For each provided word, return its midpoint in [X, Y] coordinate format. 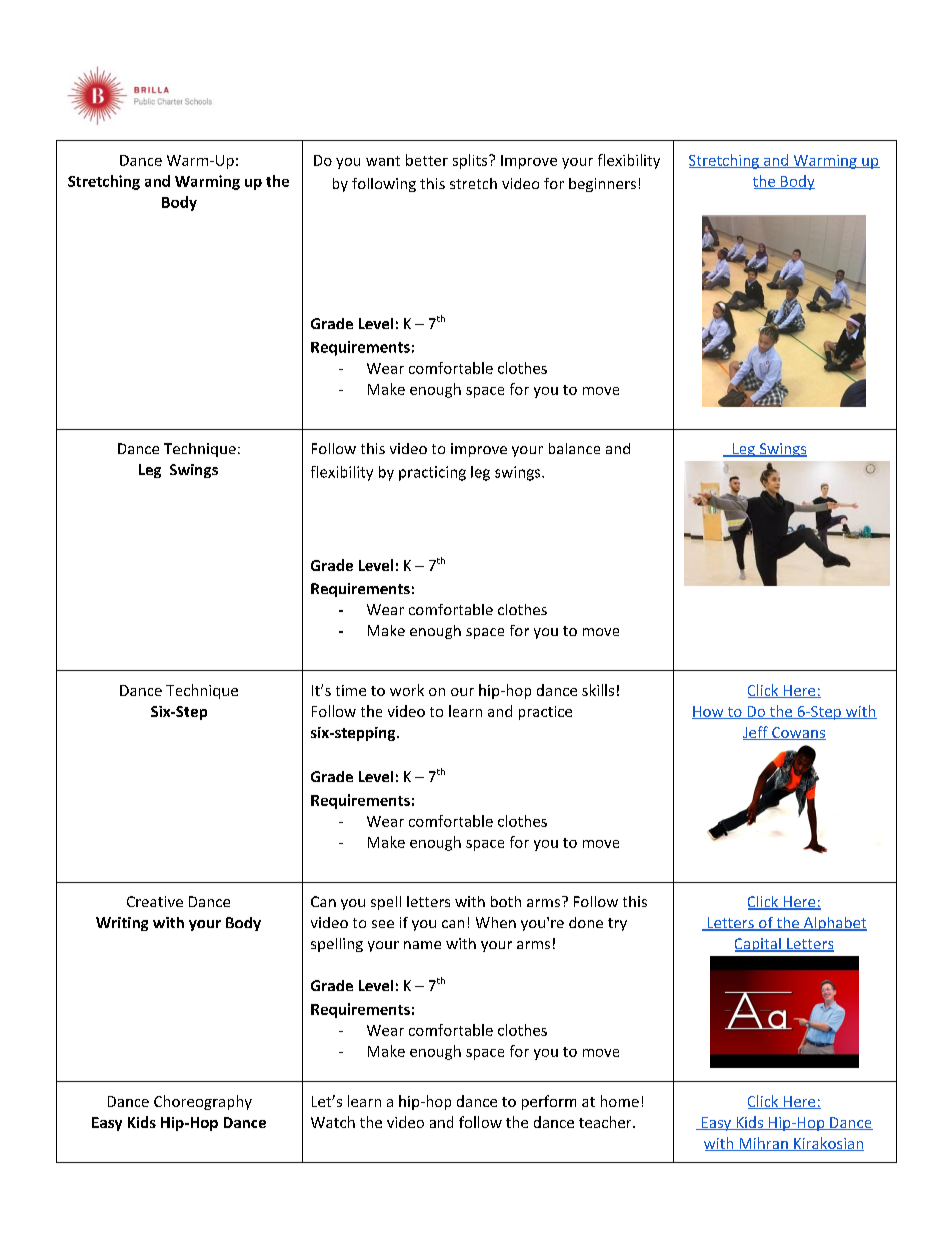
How [709, 712]
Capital [759, 945]
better [427, 160]
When [496, 922]
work [407, 690]
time [351, 690]
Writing [122, 924]
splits [471, 161]
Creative [155, 901]
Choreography [203, 1102]
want [383, 161]
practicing [432, 473]
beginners [602, 185]
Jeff [756, 733]
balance [574, 448]
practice [545, 713]
